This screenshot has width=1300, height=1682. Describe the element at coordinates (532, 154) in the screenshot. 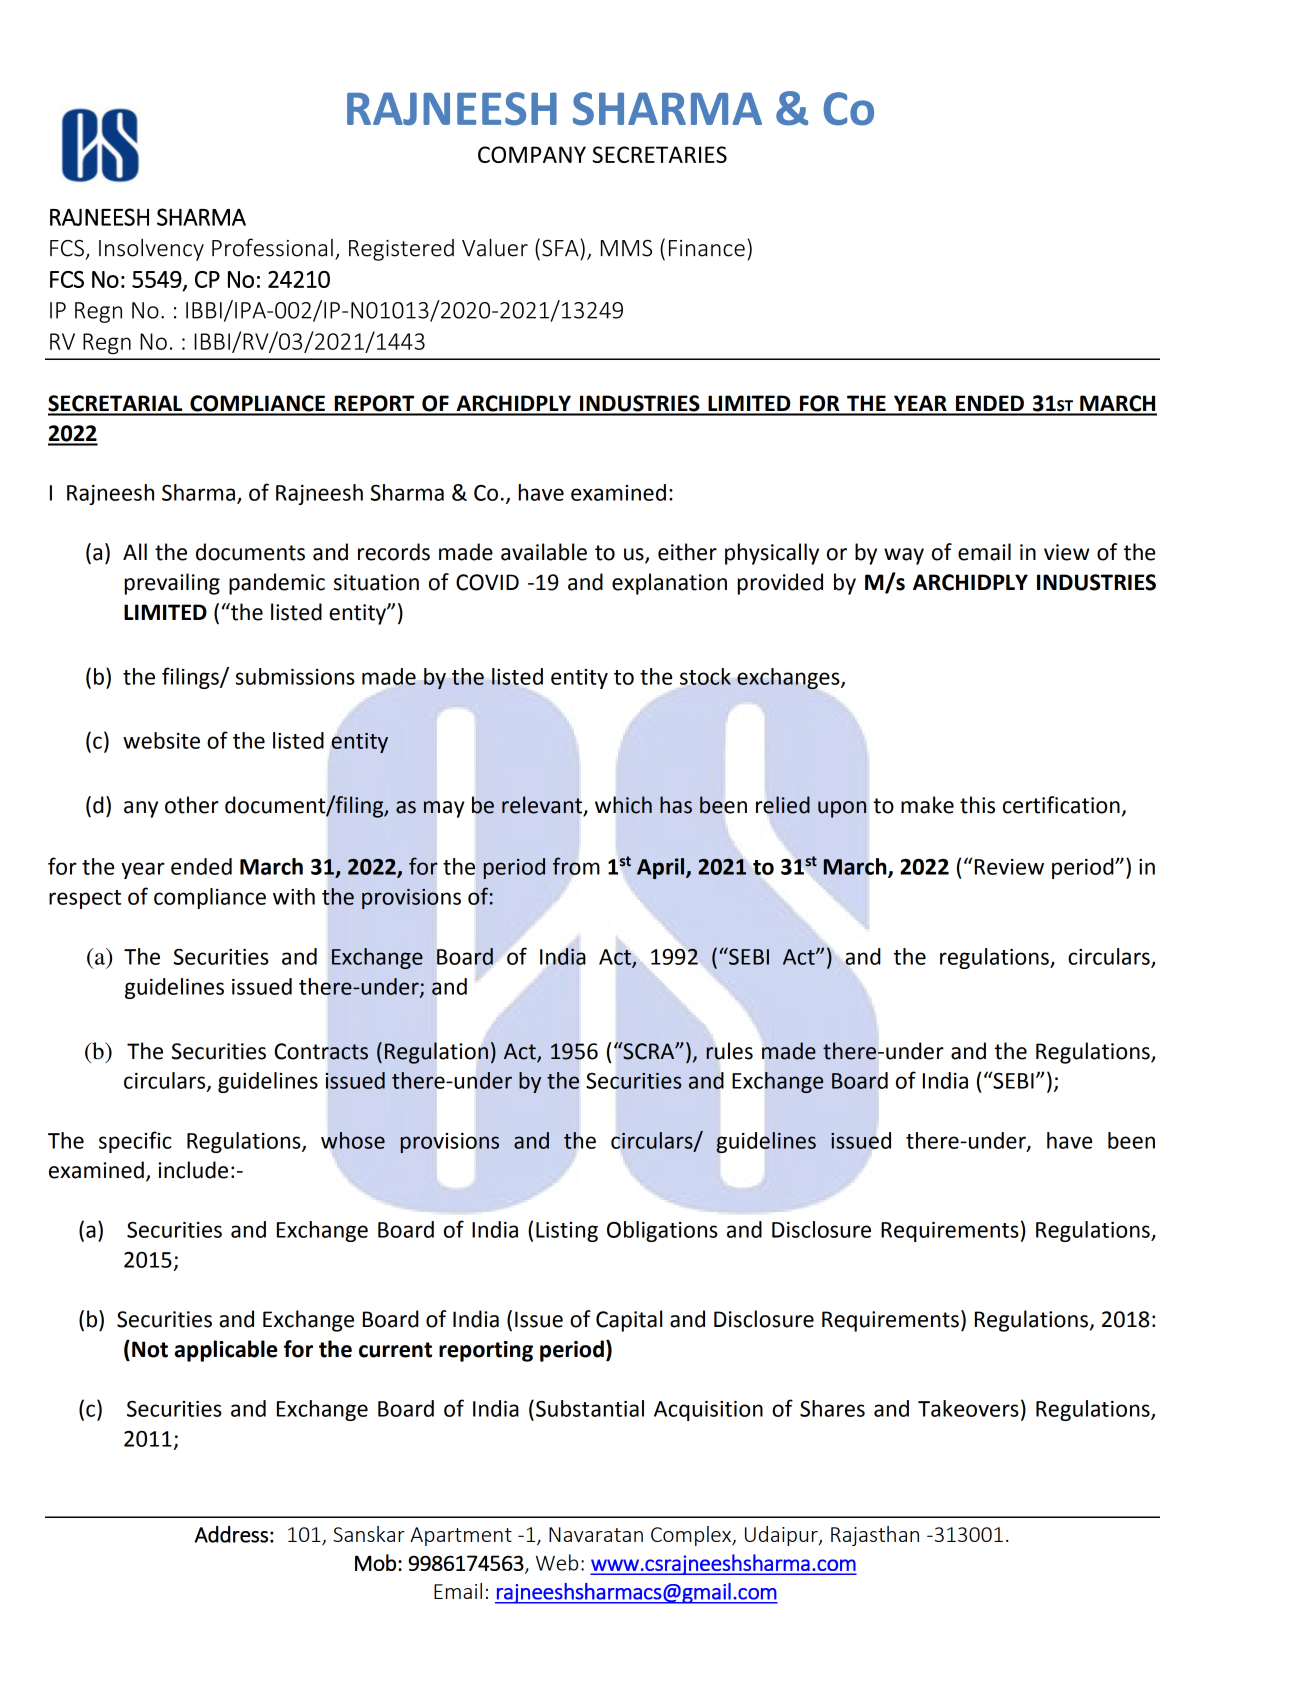

I see `COMPANY` at that location.
